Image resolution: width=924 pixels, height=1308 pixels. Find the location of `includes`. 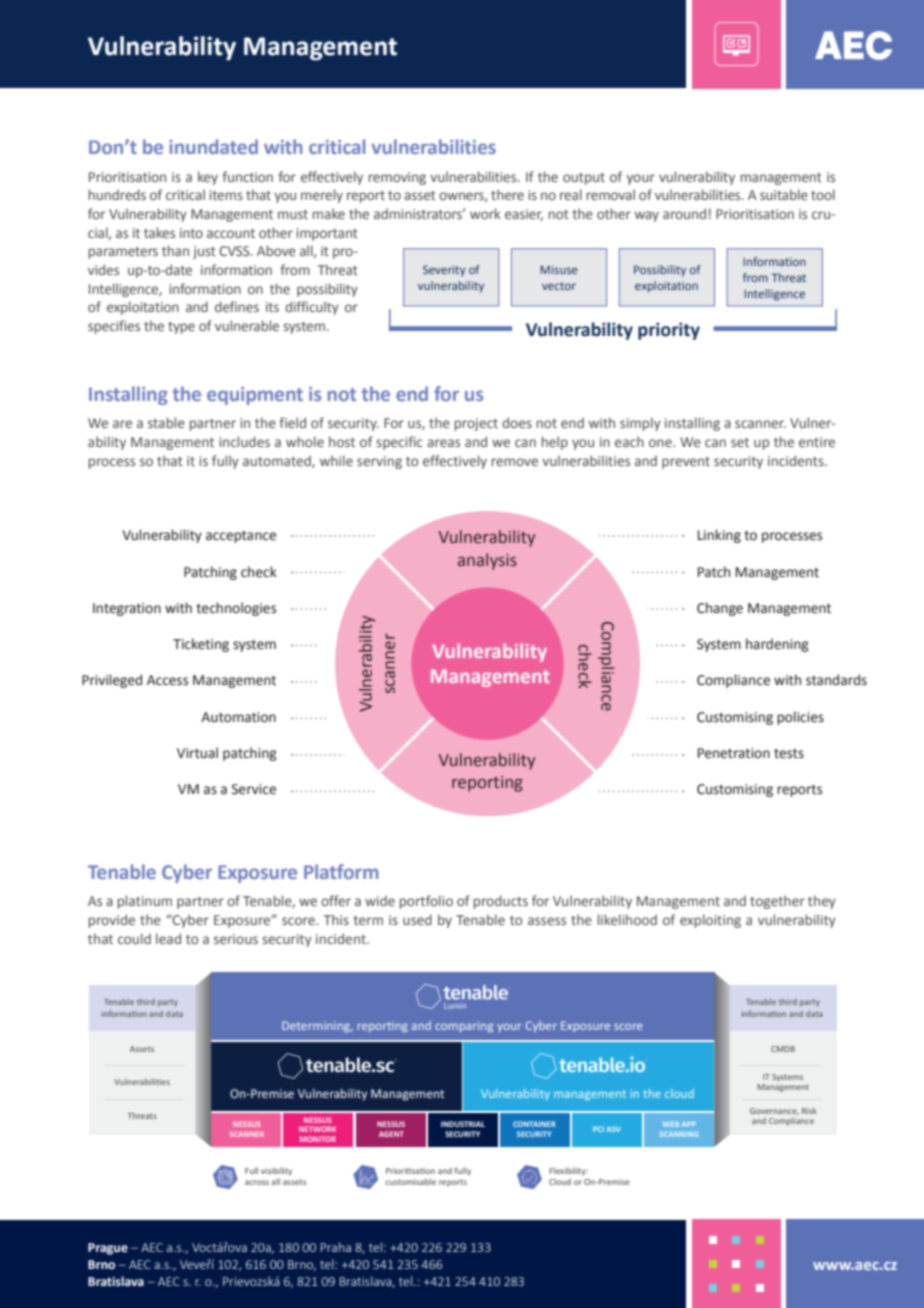

includes is located at coordinates (244, 441).
